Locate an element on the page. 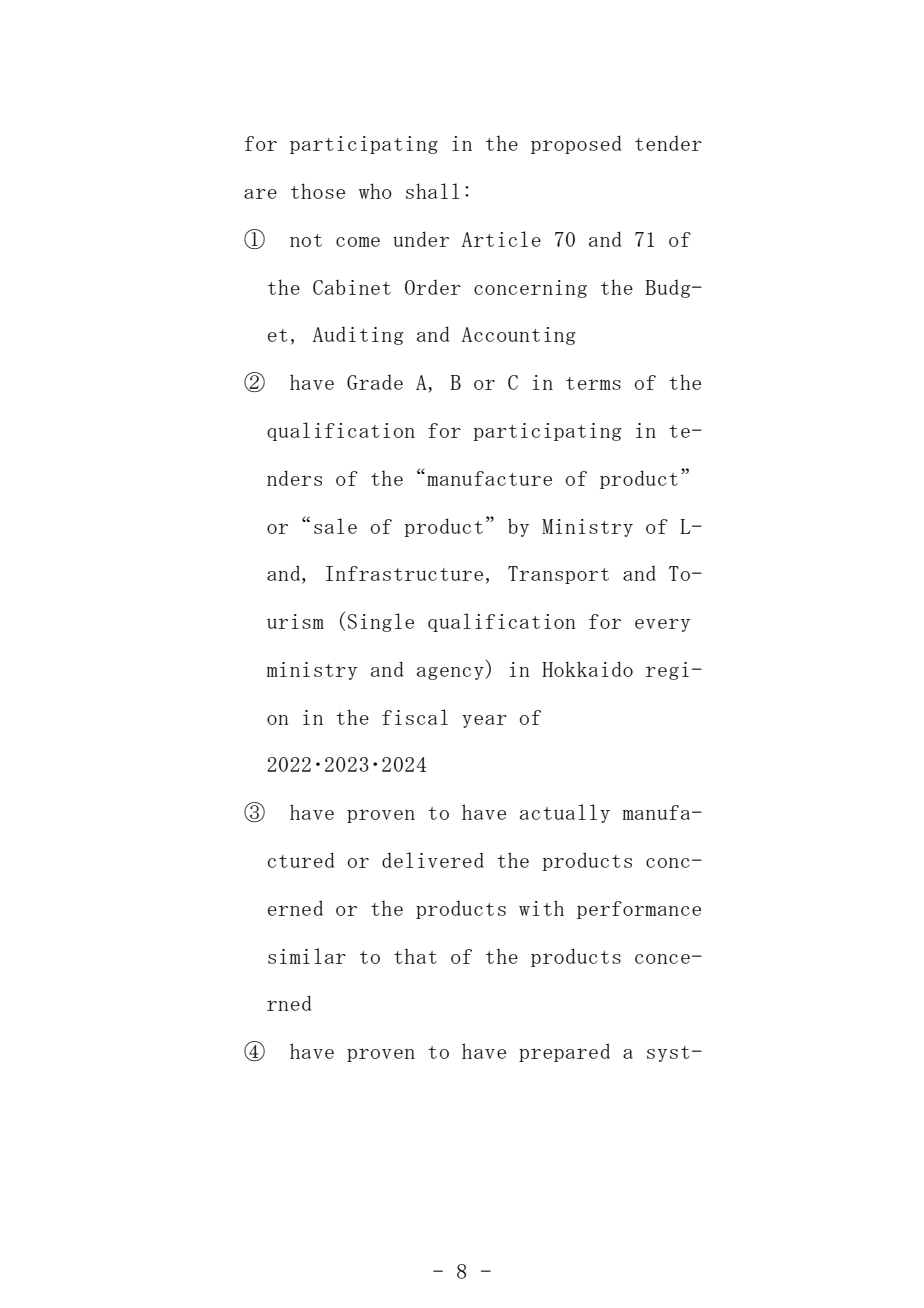 This page has width=924, height=1308. tender is located at coordinates (668, 143).
